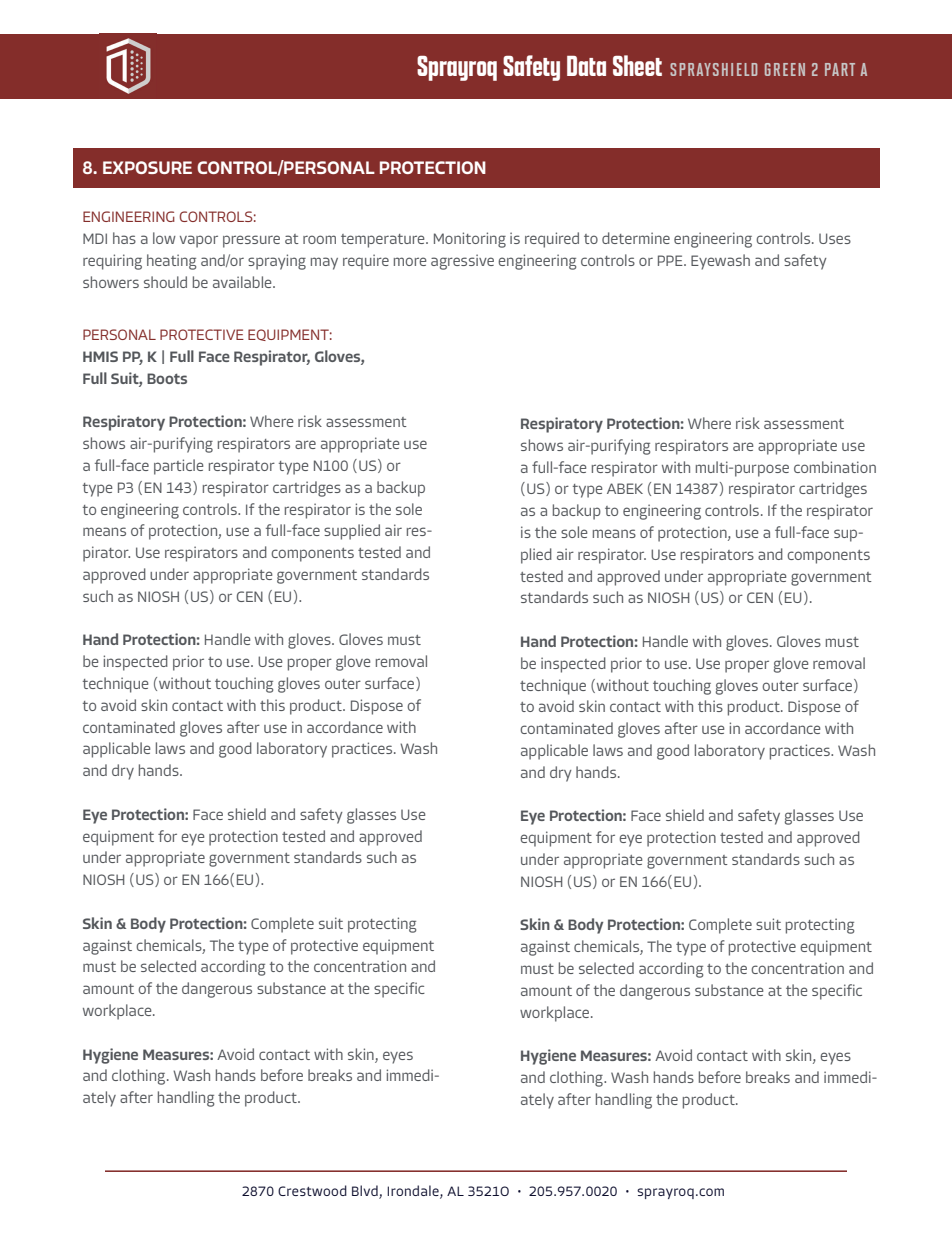  I want to click on EXPOSURE, so click(147, 167).
